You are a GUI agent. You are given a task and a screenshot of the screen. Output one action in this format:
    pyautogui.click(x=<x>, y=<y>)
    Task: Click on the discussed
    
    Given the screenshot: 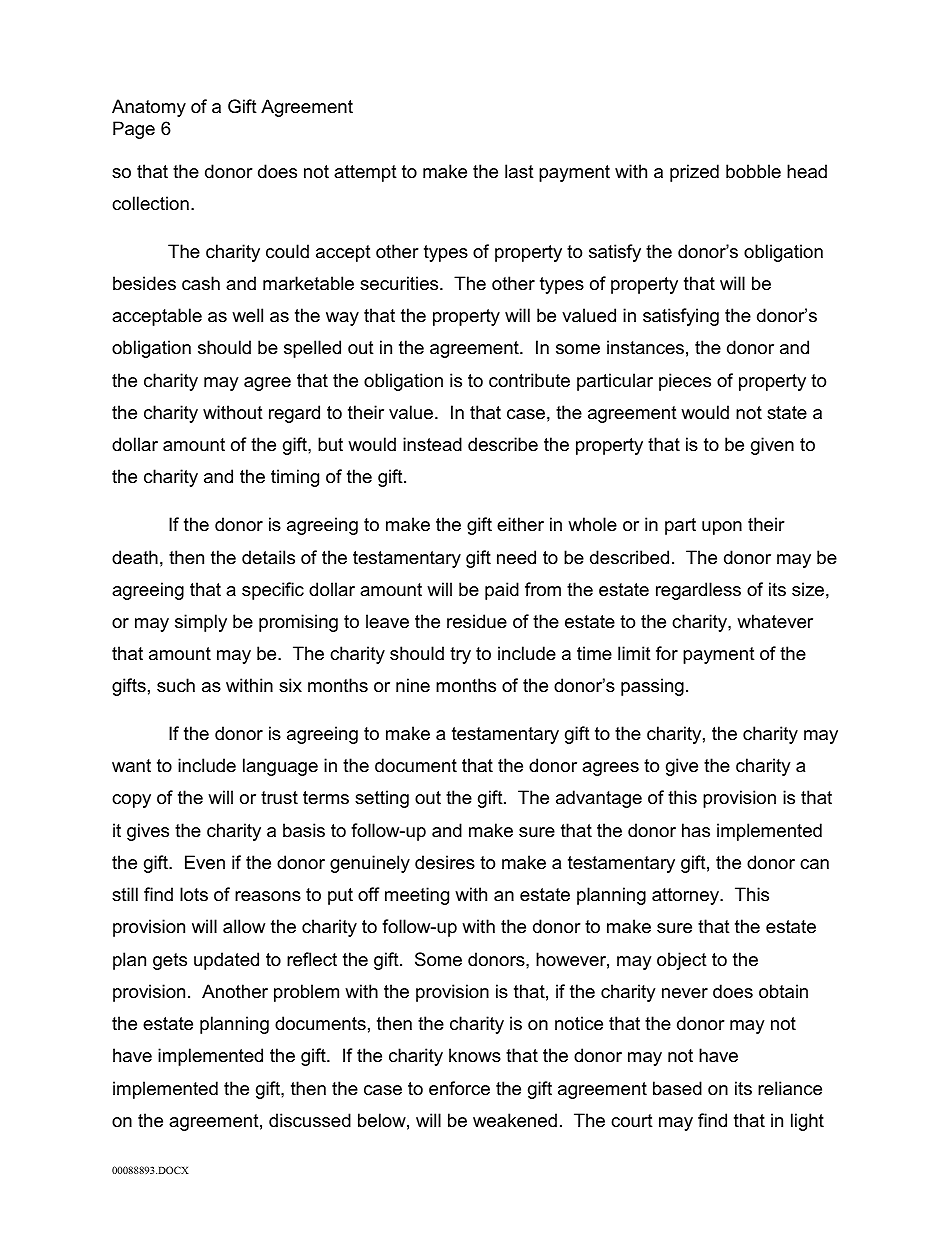 What is the action you would take?
    pyautogui.click(x=310, y=1120)
